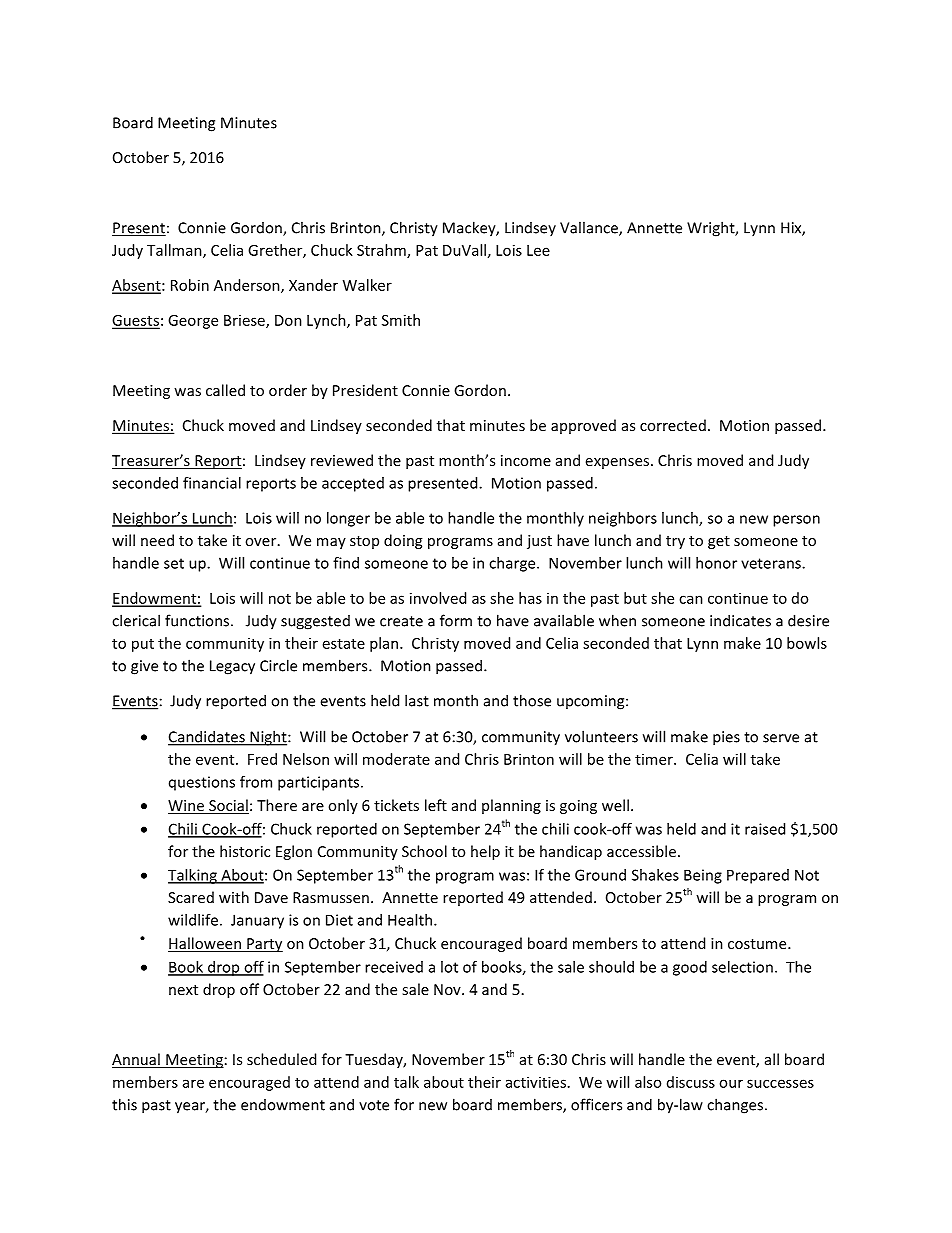 The width and height of the document is (952, 1233). I want to click on corrected, so click(673, 425).
